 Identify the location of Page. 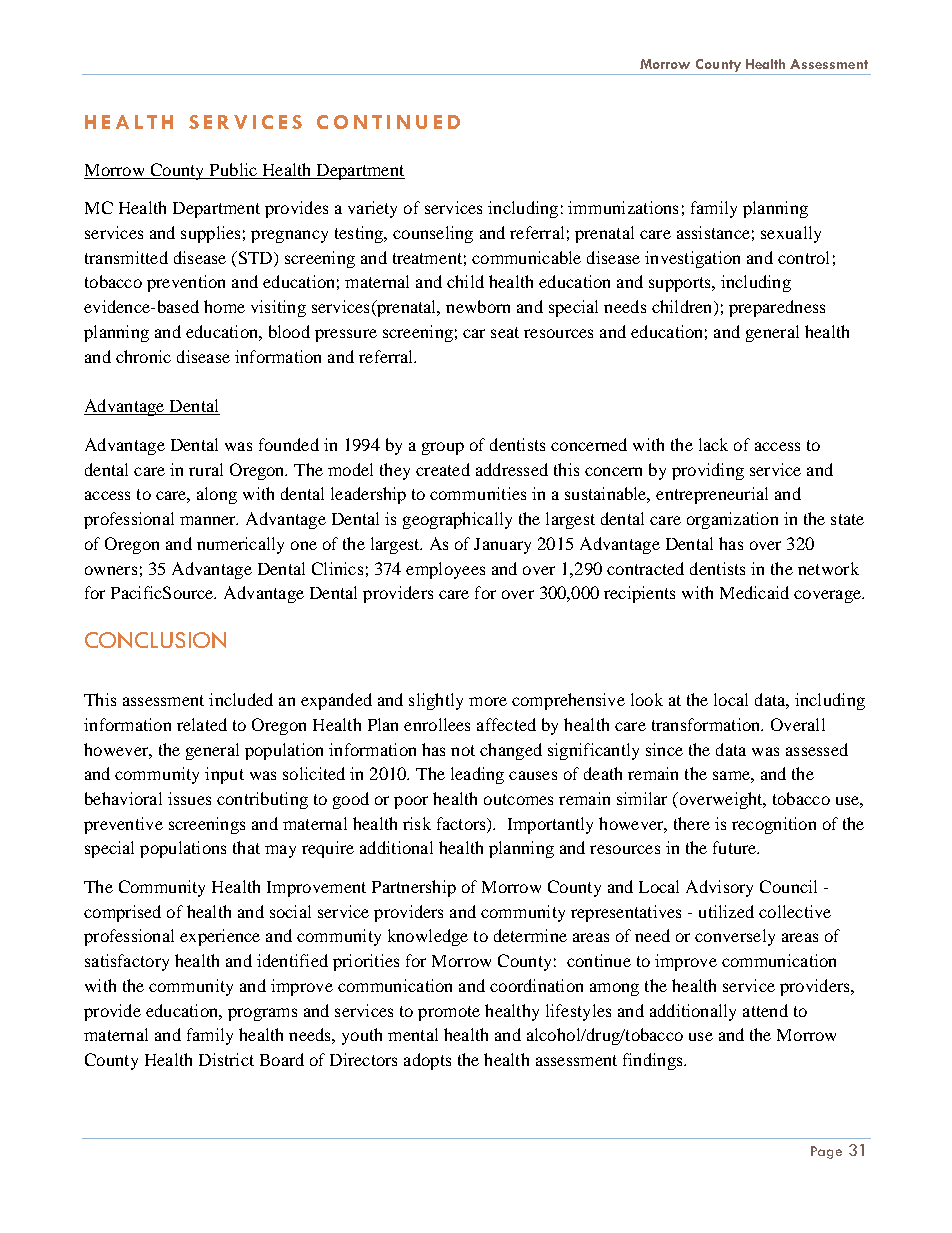
(826, 1152).
